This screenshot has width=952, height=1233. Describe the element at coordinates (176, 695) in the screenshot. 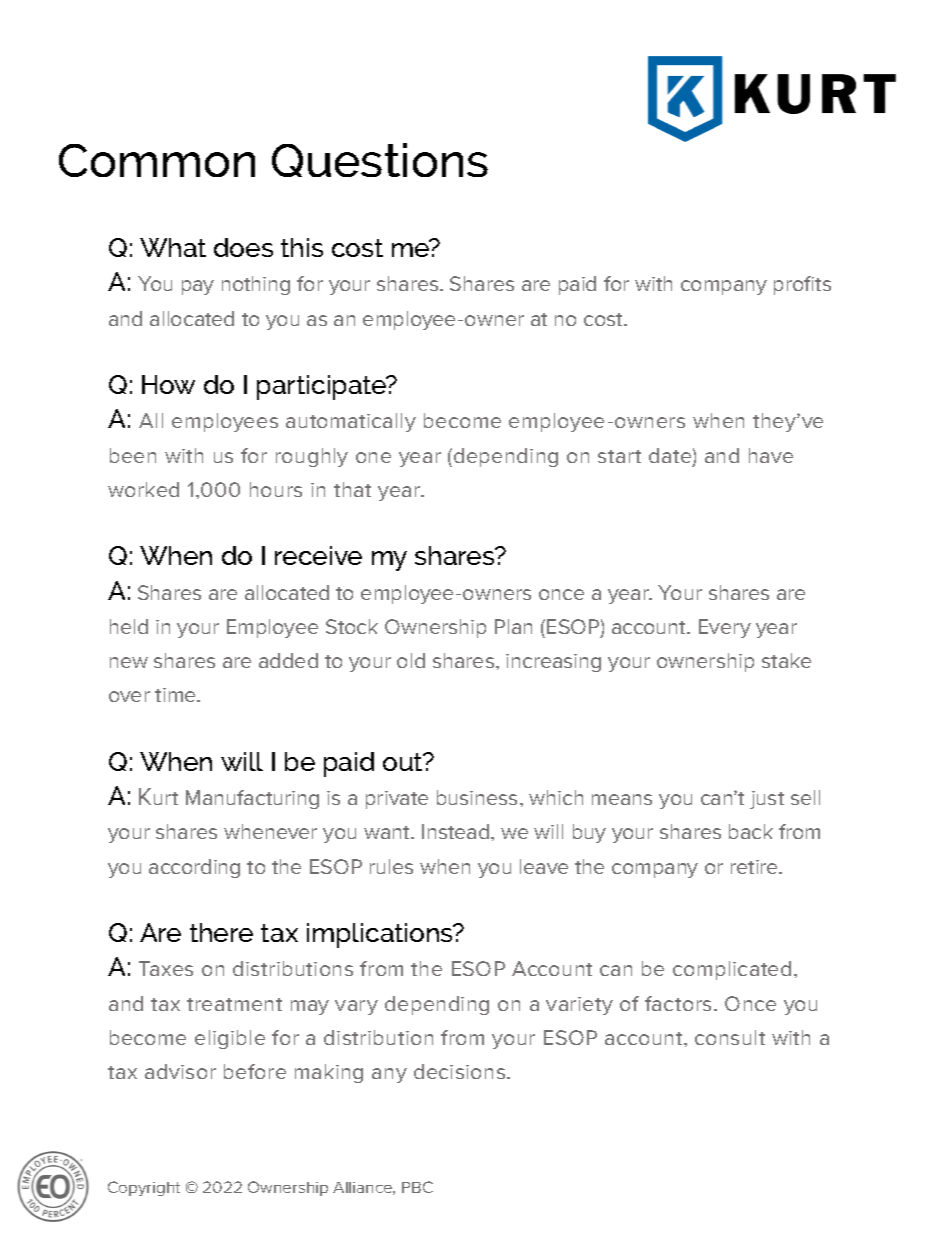

I see `time` at that location.
